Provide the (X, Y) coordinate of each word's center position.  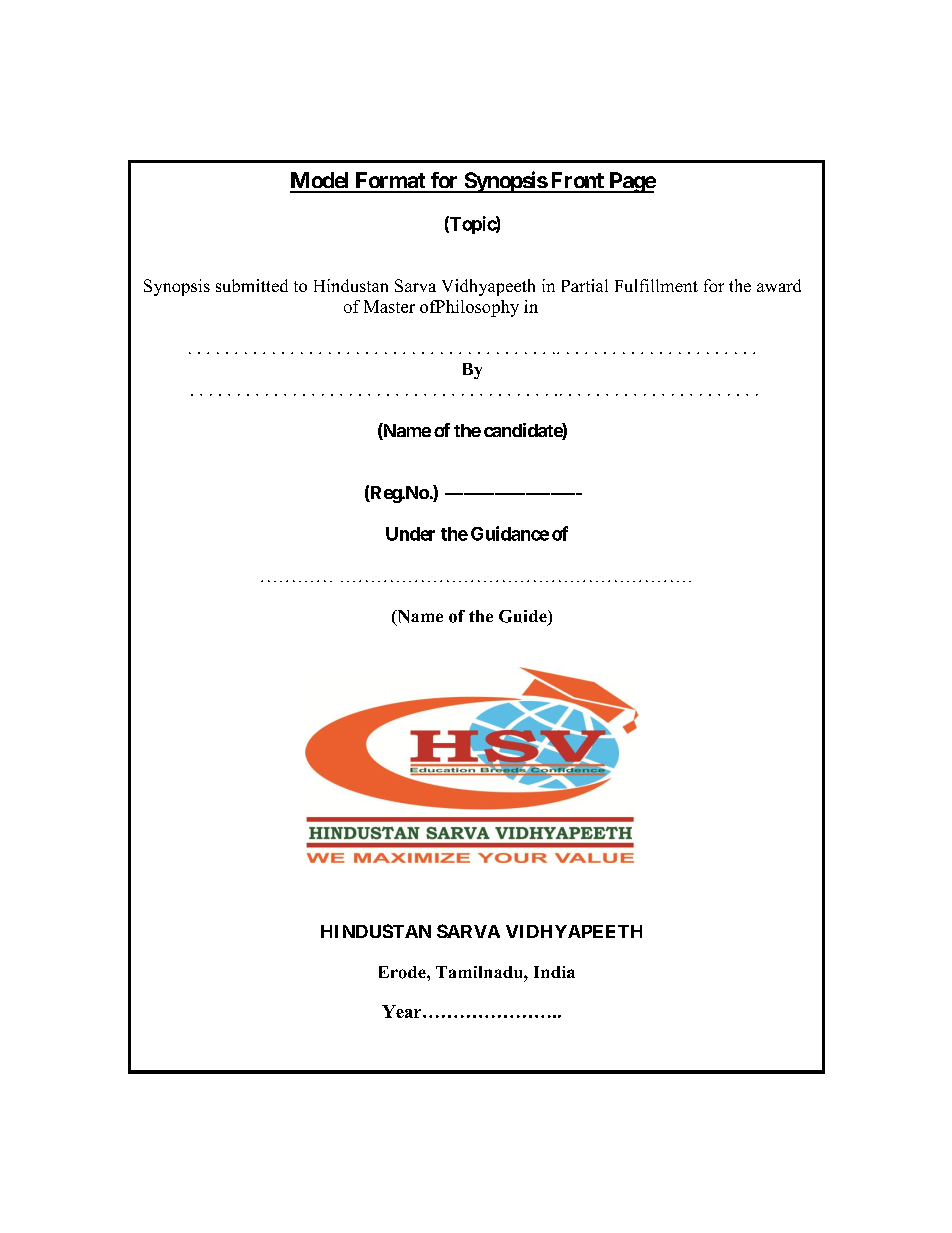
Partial (585, 285)
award (779, 285)
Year (403, 1011)
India (554, 972)
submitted (252, 285)
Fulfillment (656, 285)
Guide (524, 617)
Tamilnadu (480, 972)
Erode (403, 972)
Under (410, 534)
